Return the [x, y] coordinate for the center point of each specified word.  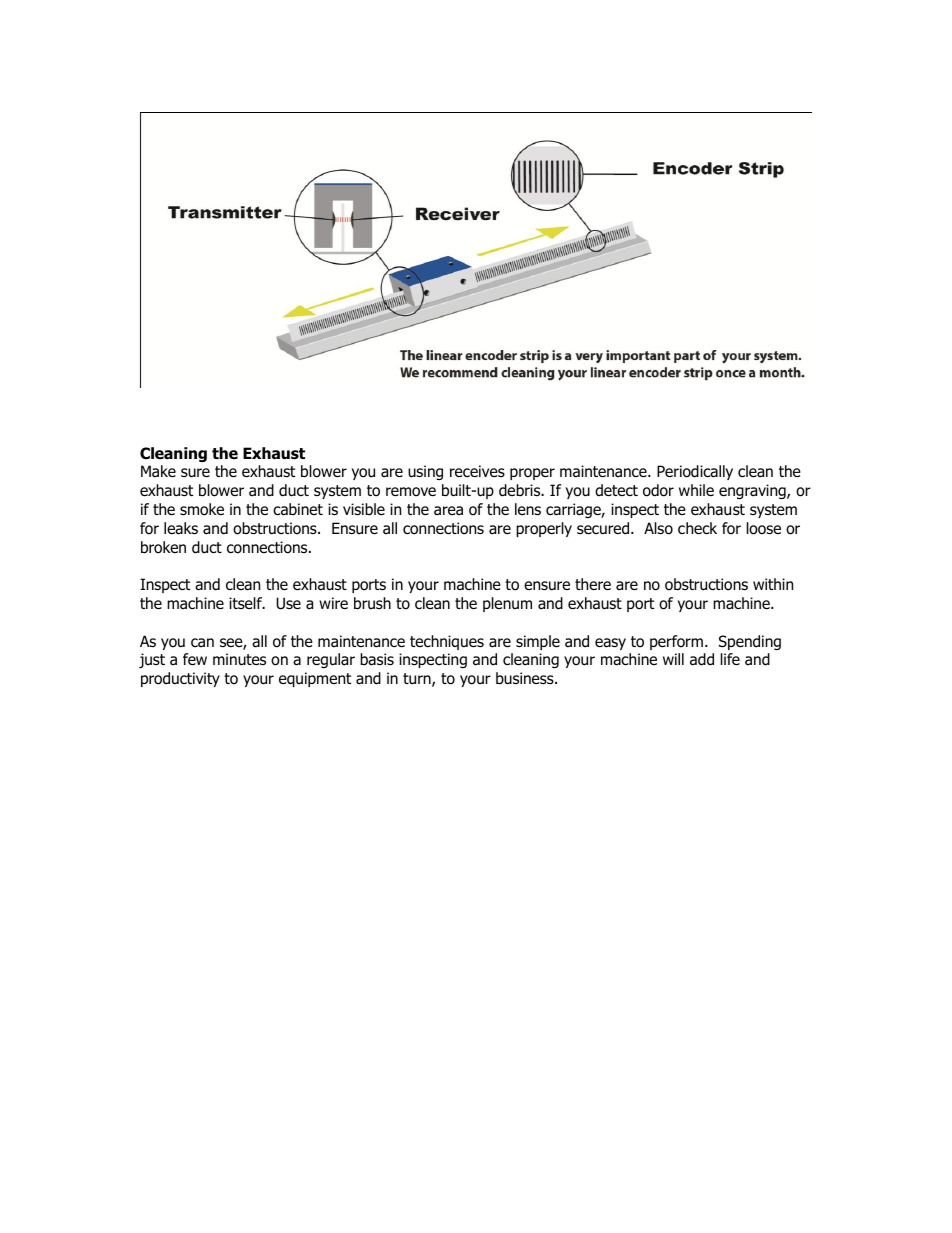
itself [247, 603]
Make [158, 471]
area [448, 510]
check [697, 528]
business [526, 678]
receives [477, 471]
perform [676, 642]
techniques [447, 642]
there [593, 584]
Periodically [695, 472]
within [773, 584]
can [202, 642]
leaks [181, 528]
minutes [239, 659]
